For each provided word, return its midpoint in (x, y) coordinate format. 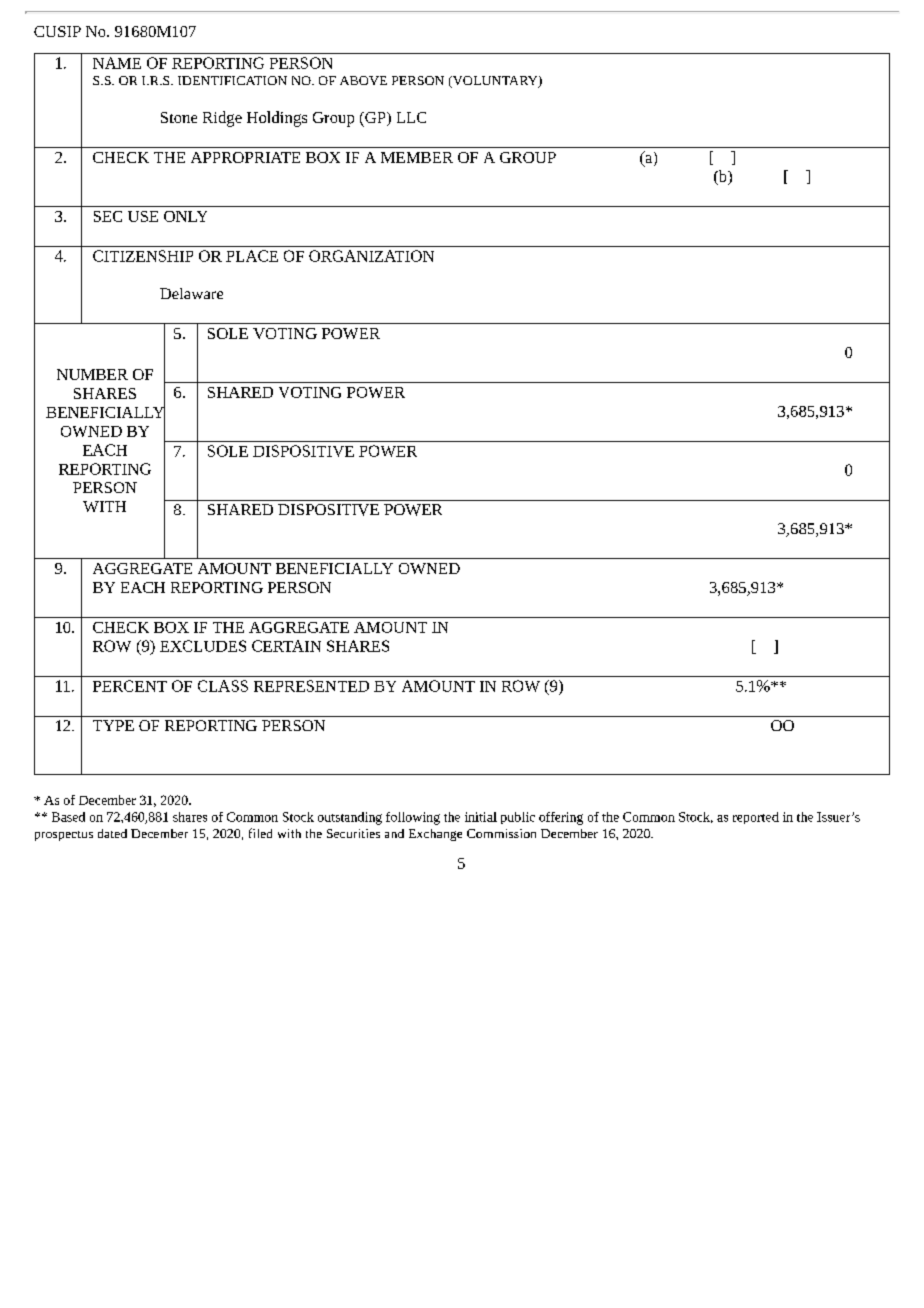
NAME (117, 63)
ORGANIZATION (371, 256)
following (413, 818)
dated (112, 833)
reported (756, 818)
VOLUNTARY (495, 82)
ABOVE (363, 80)
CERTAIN (286, 646)
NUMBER (92, 374)
